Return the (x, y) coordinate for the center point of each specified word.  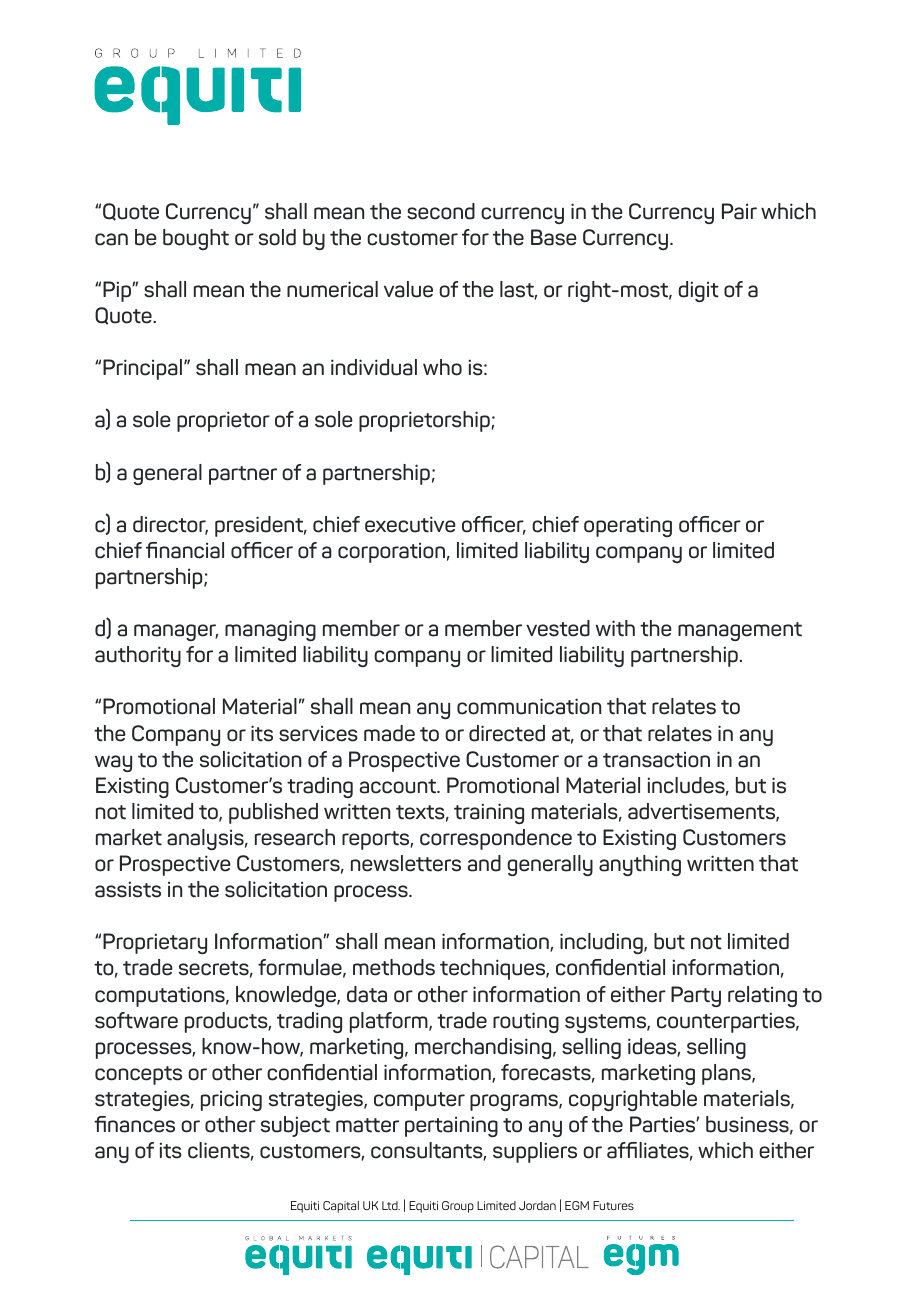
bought (196, 239)
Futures (613, 1205)
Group (458, 1207)
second (441, 211)
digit (698, 291)
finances (134, 1124)
